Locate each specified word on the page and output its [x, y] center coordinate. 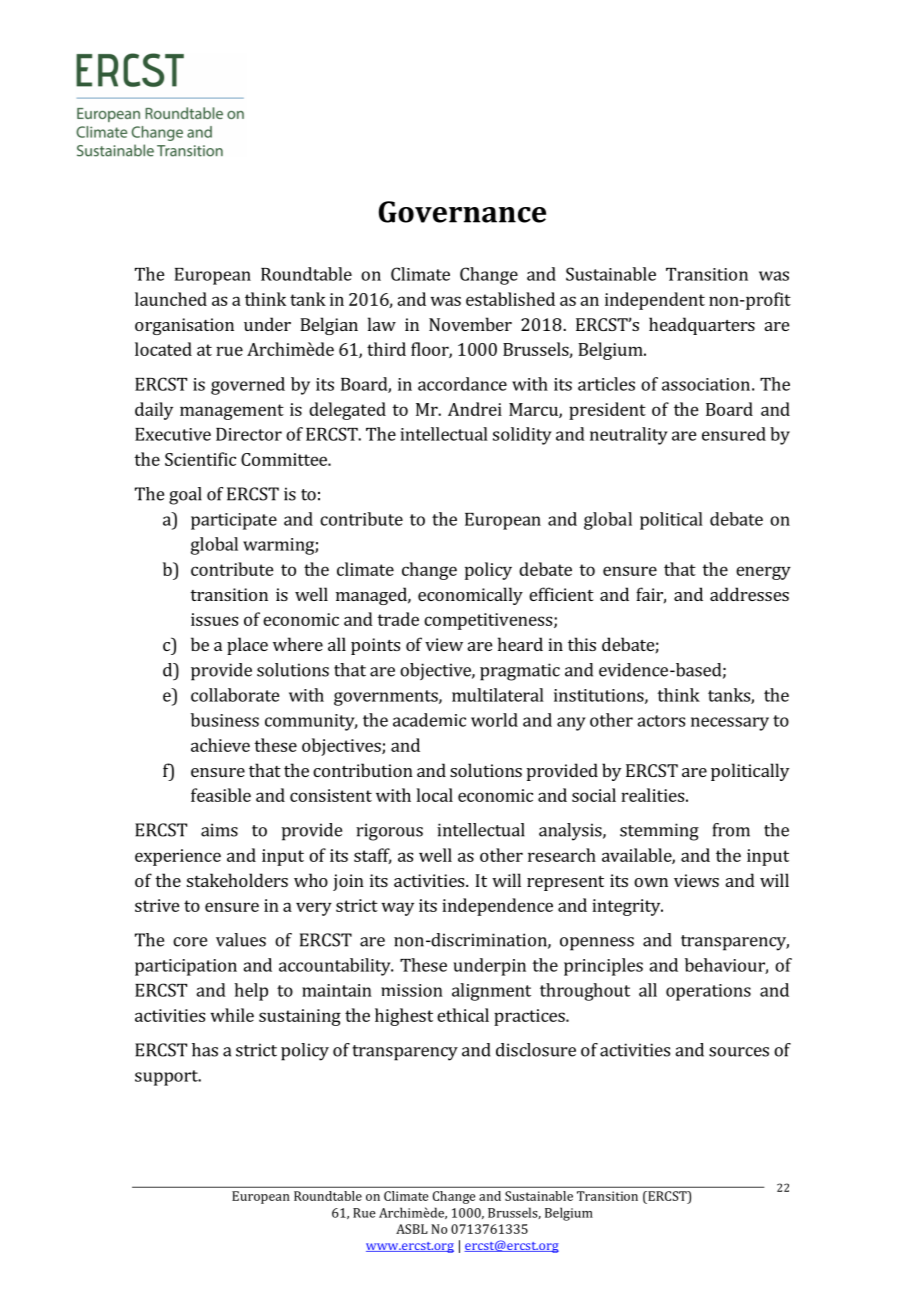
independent [655, 301]
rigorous [389, 832]
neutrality [629, 436]
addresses [749, 594]
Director [249, 434]
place [247, 646]
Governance [462, 212]
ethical [463, 1015]
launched [171, 299]
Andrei [475, 409]
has [205, 1050]
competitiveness [489, 621]
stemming [659, 832]
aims [219, 830]
